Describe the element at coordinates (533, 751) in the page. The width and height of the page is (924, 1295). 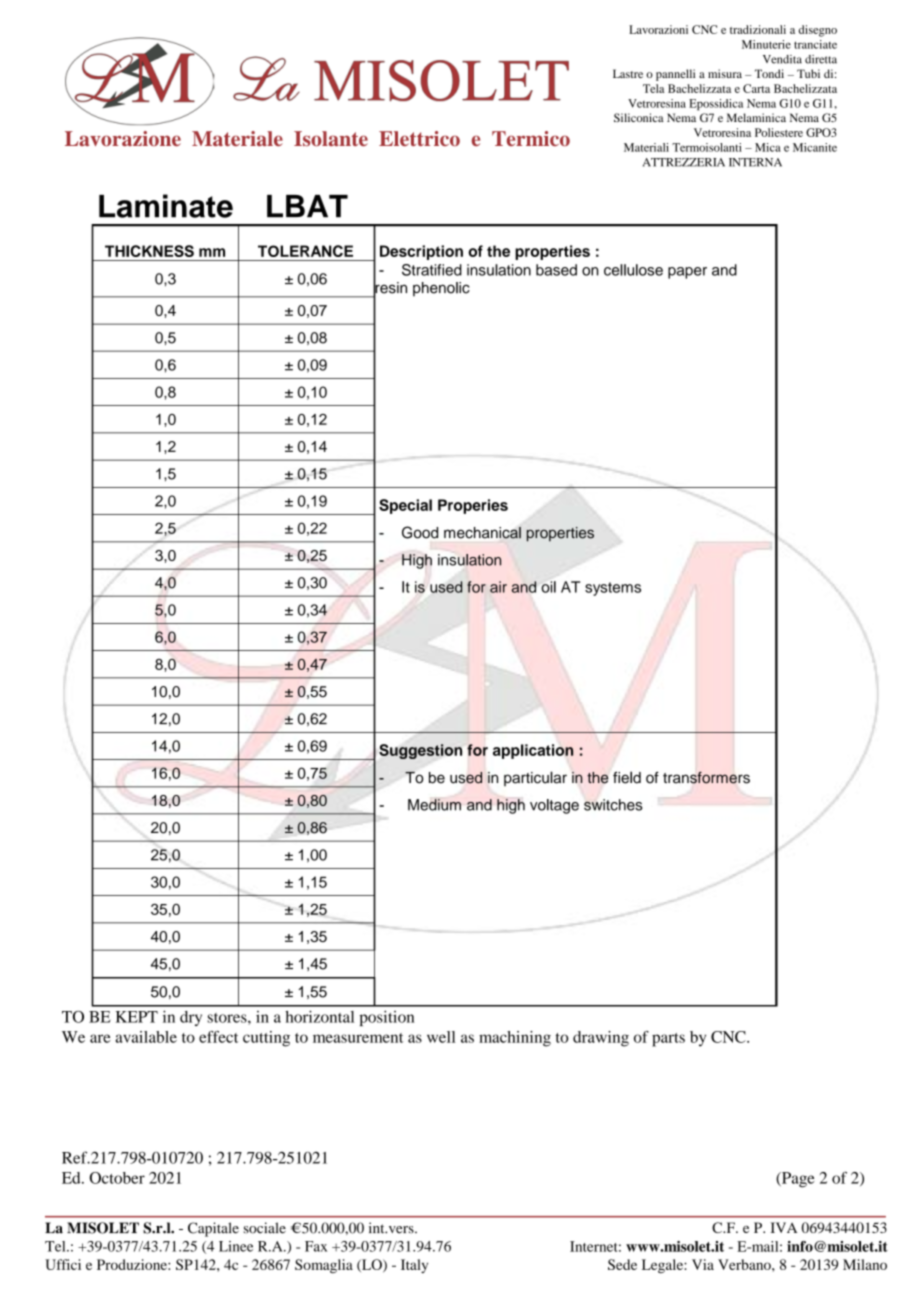
I see `application` at that location.
